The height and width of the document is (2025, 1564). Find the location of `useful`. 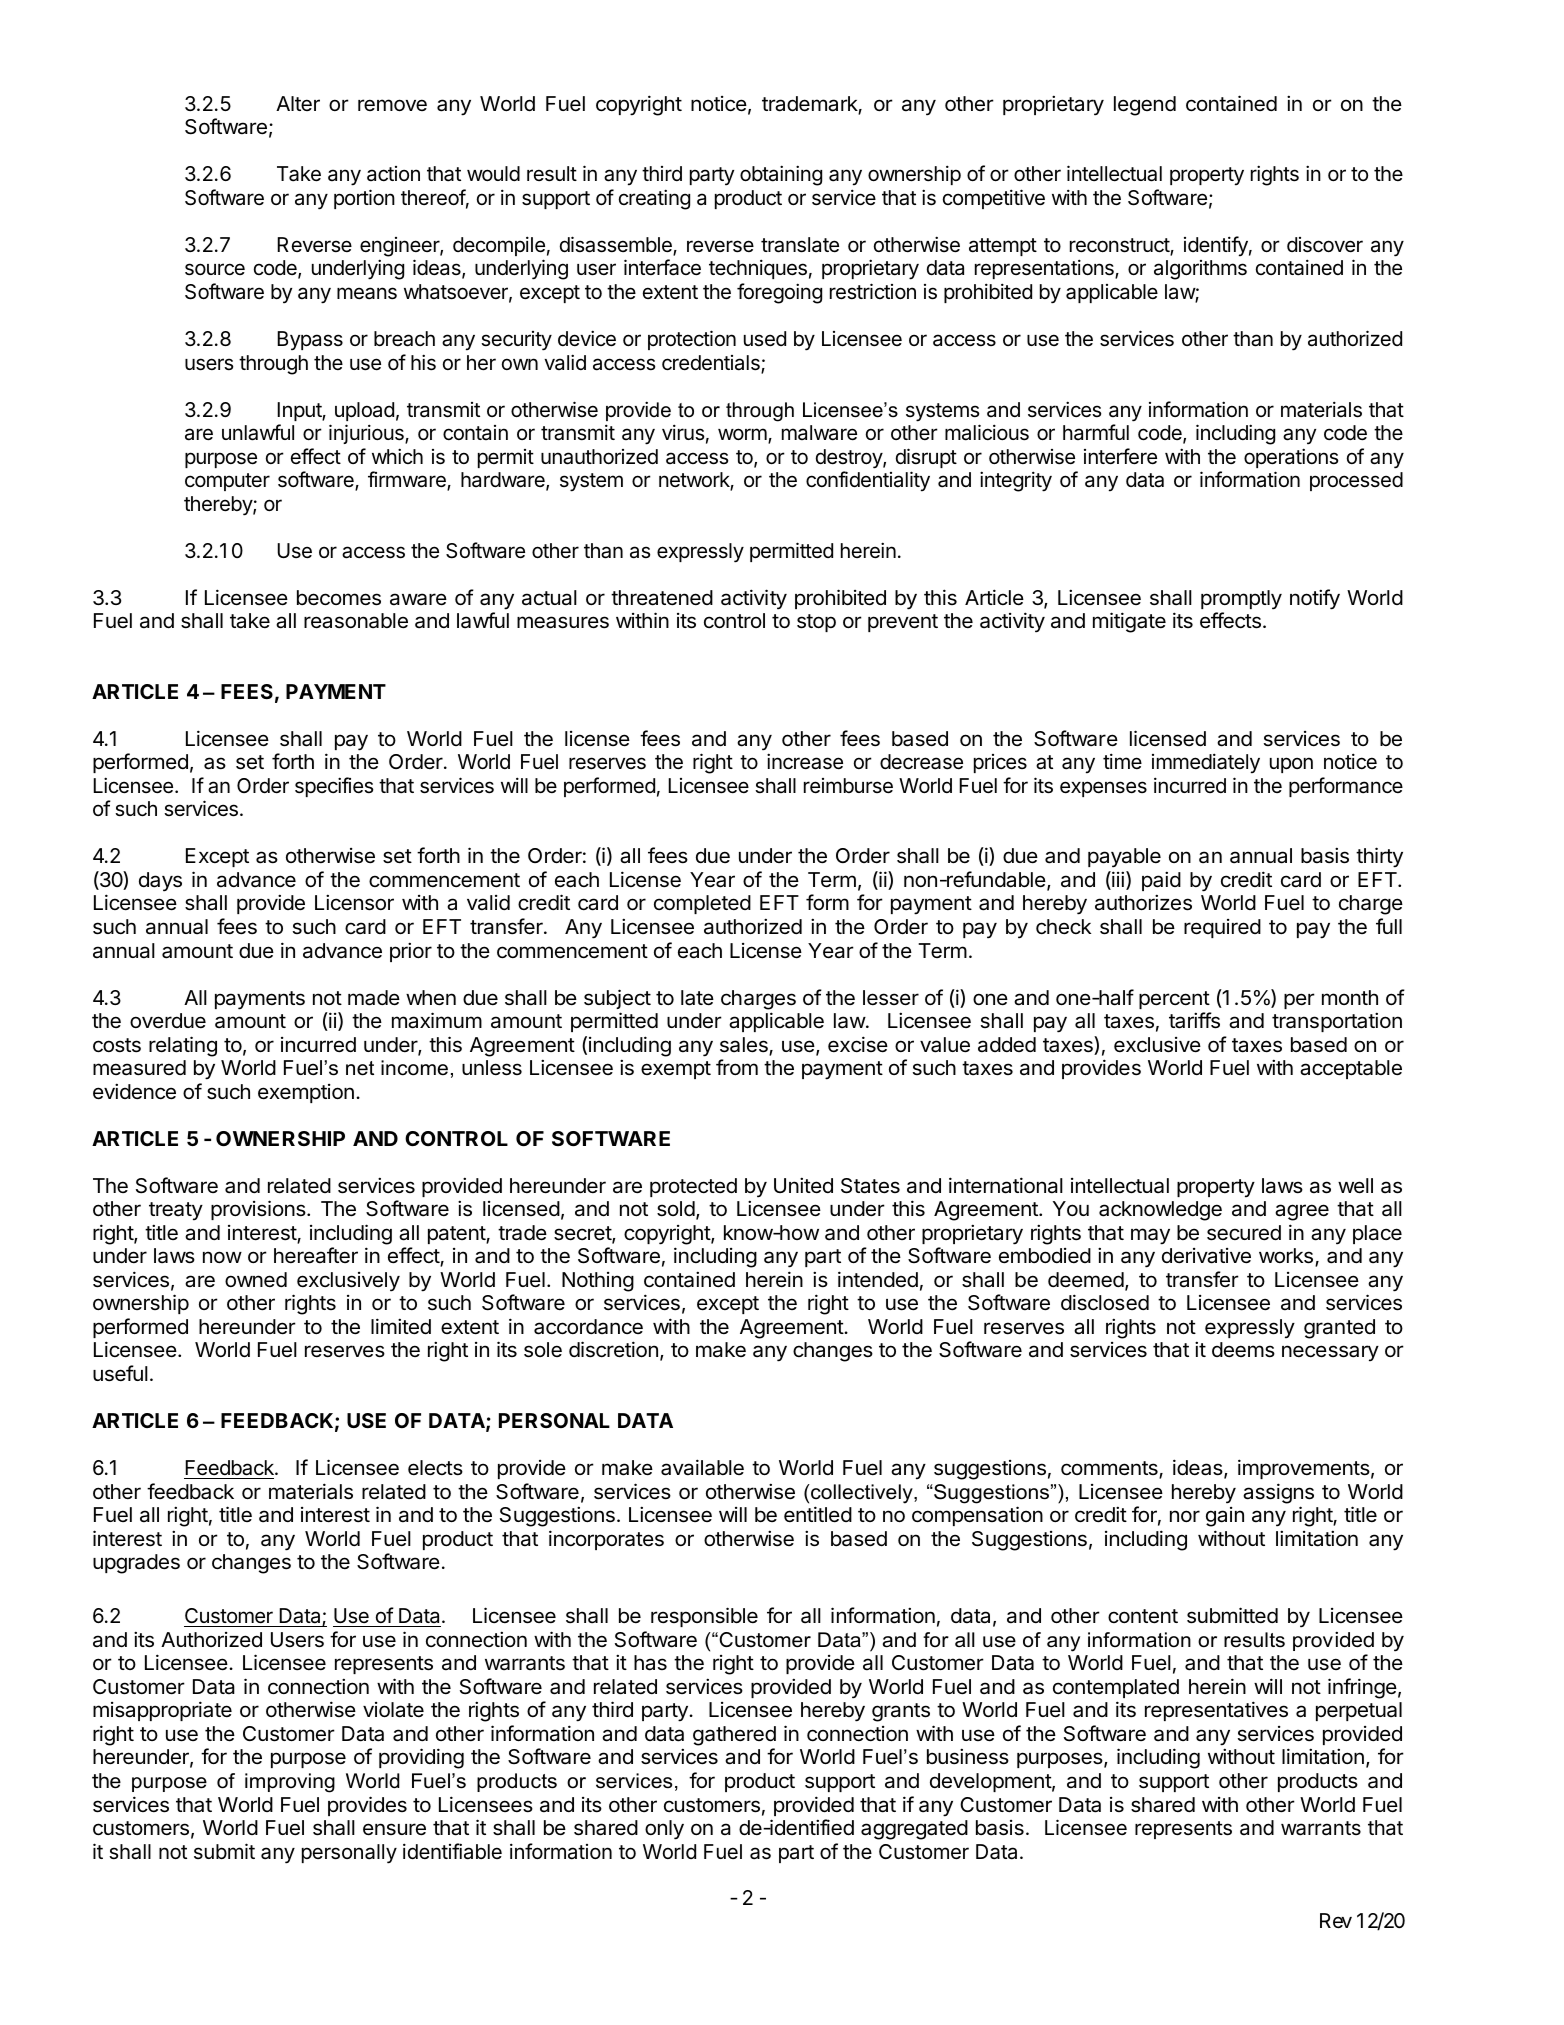

useful is located at coordinates (120, 1373).
